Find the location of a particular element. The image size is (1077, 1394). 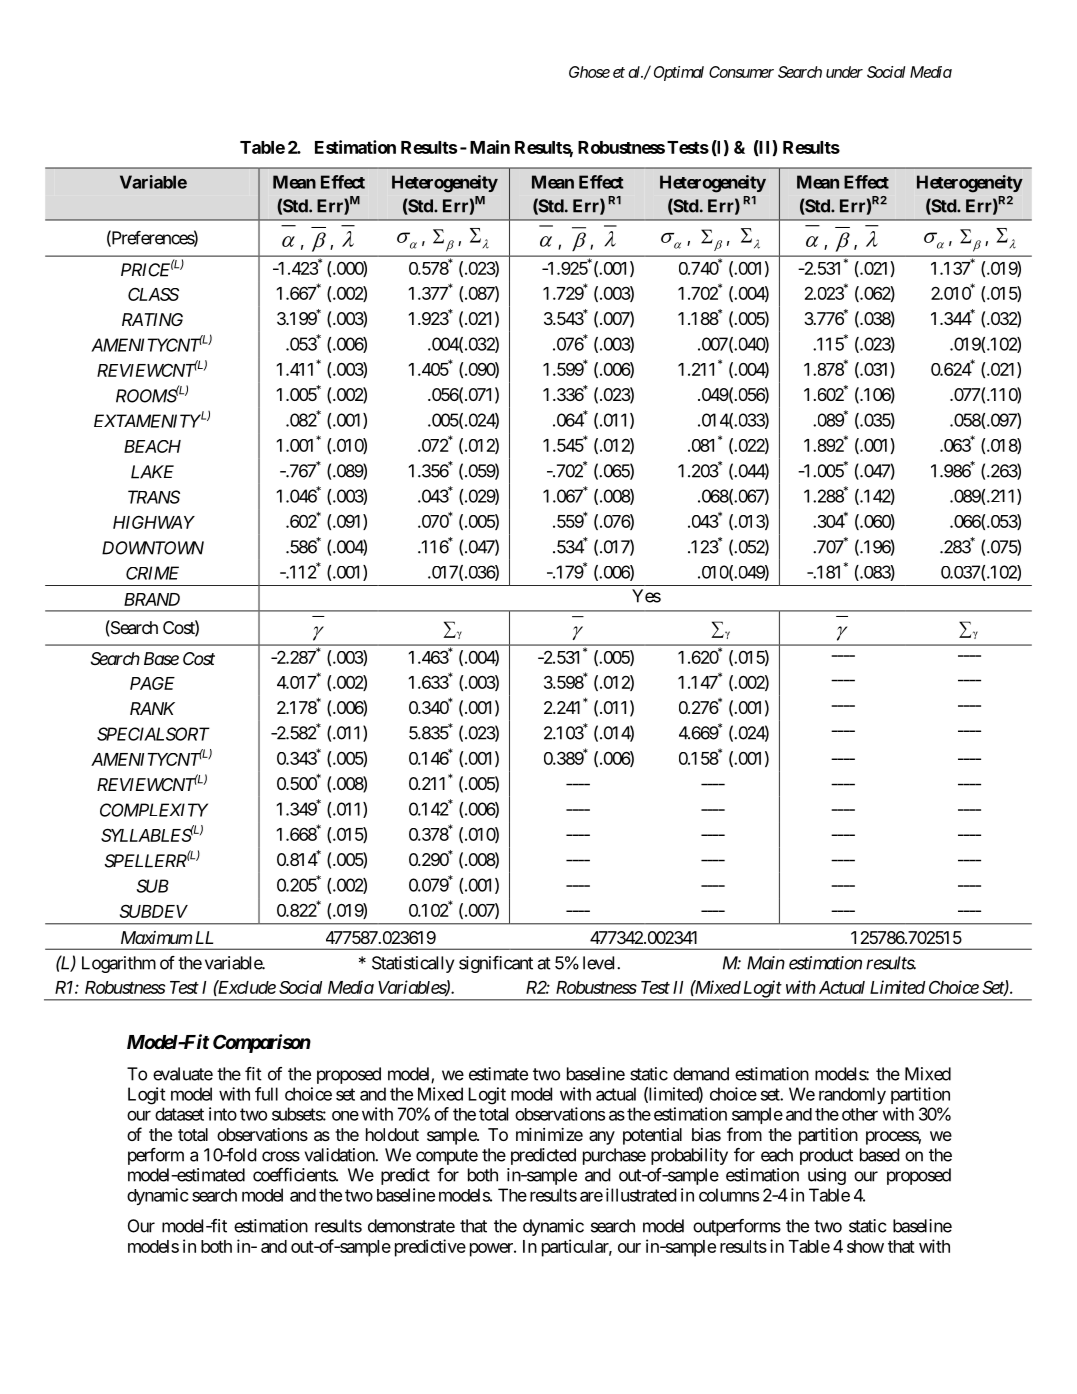

cross is located at coordinates (281, 1156).
